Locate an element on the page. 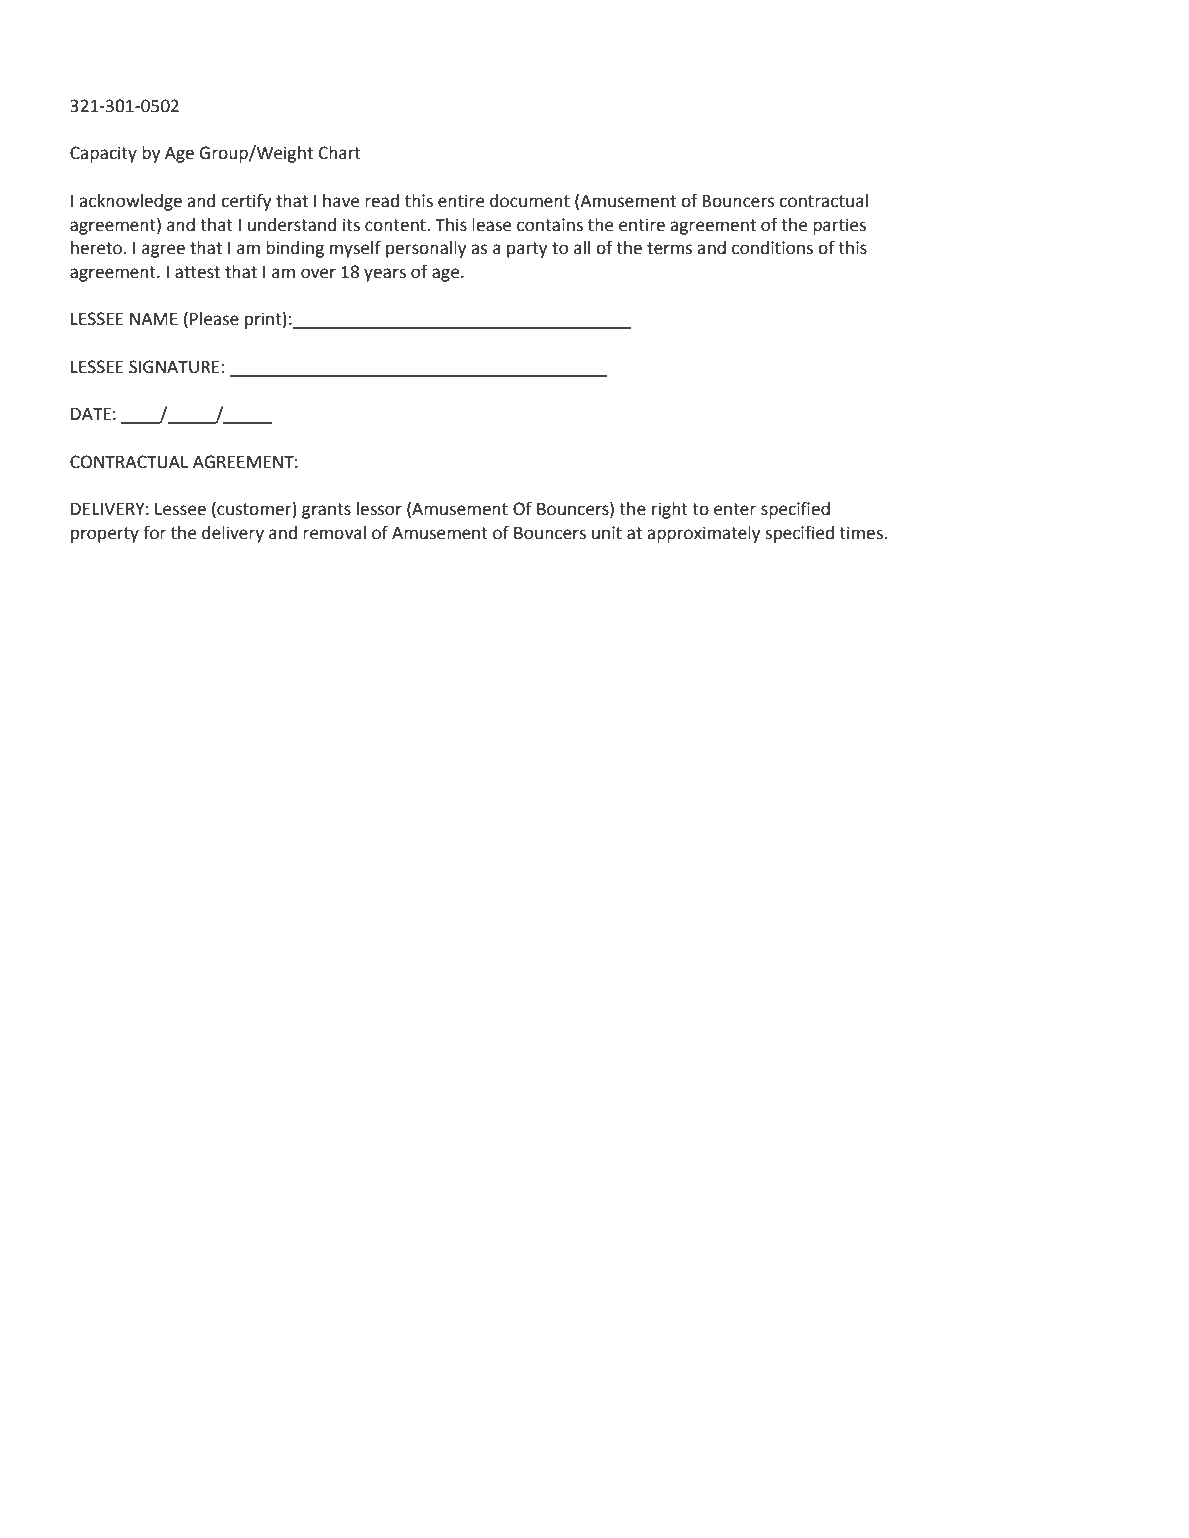 This document has height=1538, width=1189. party is located at coordinates (527, 250).
